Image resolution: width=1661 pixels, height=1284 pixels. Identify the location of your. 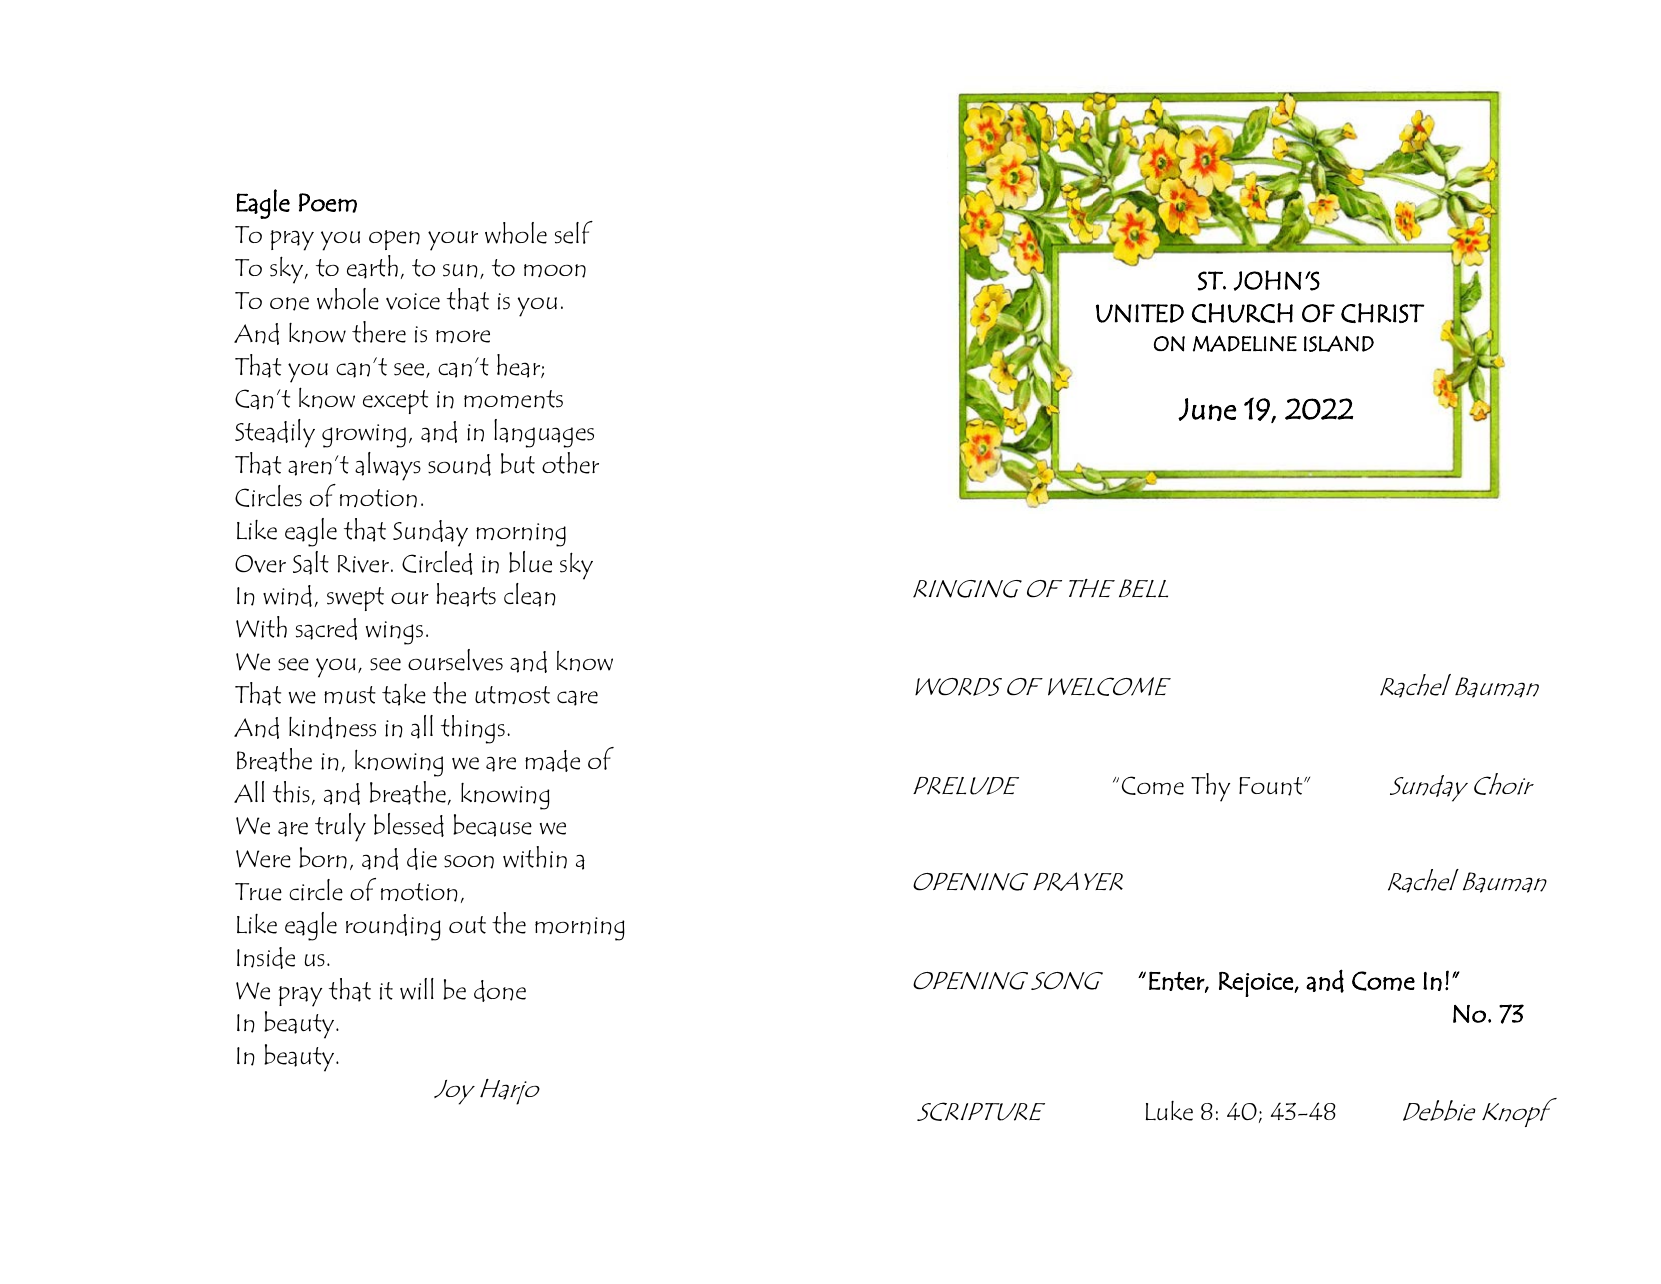
(453, 241).
